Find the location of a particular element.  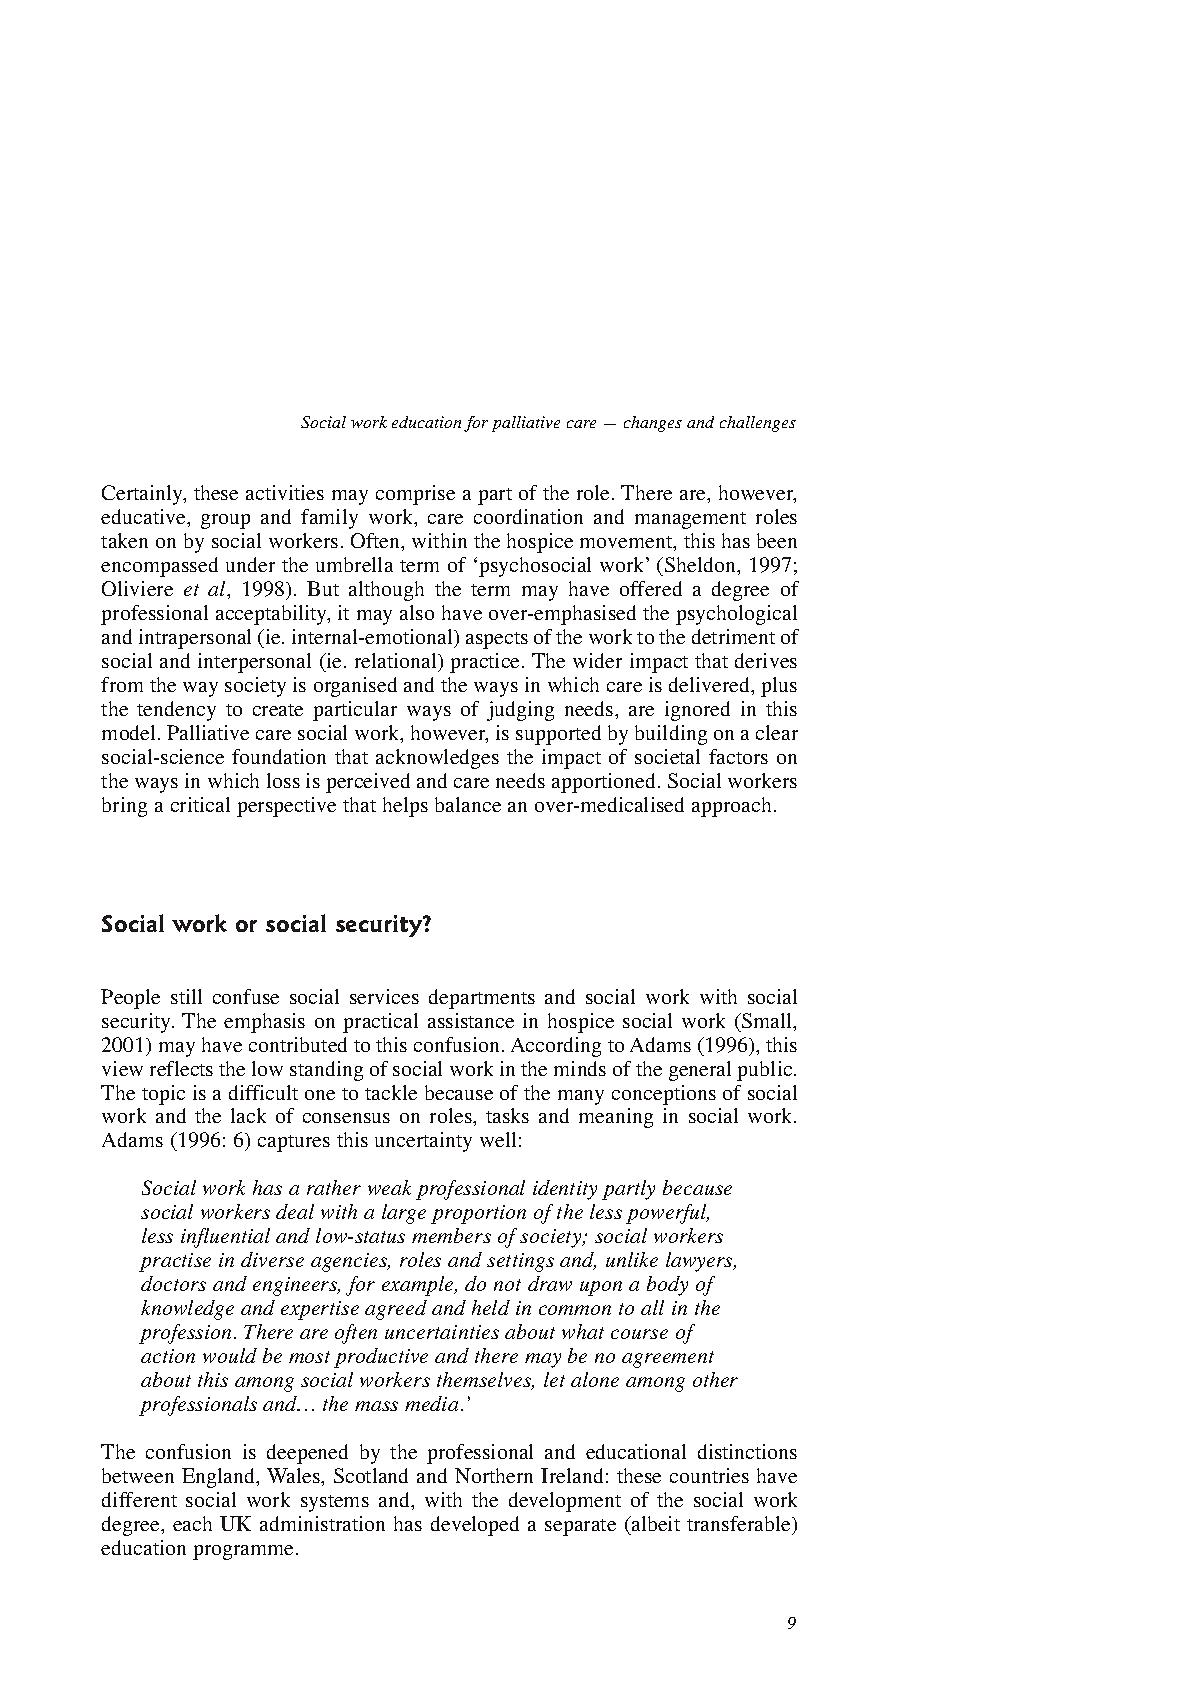

changes is located at coordinates (653, 424).
